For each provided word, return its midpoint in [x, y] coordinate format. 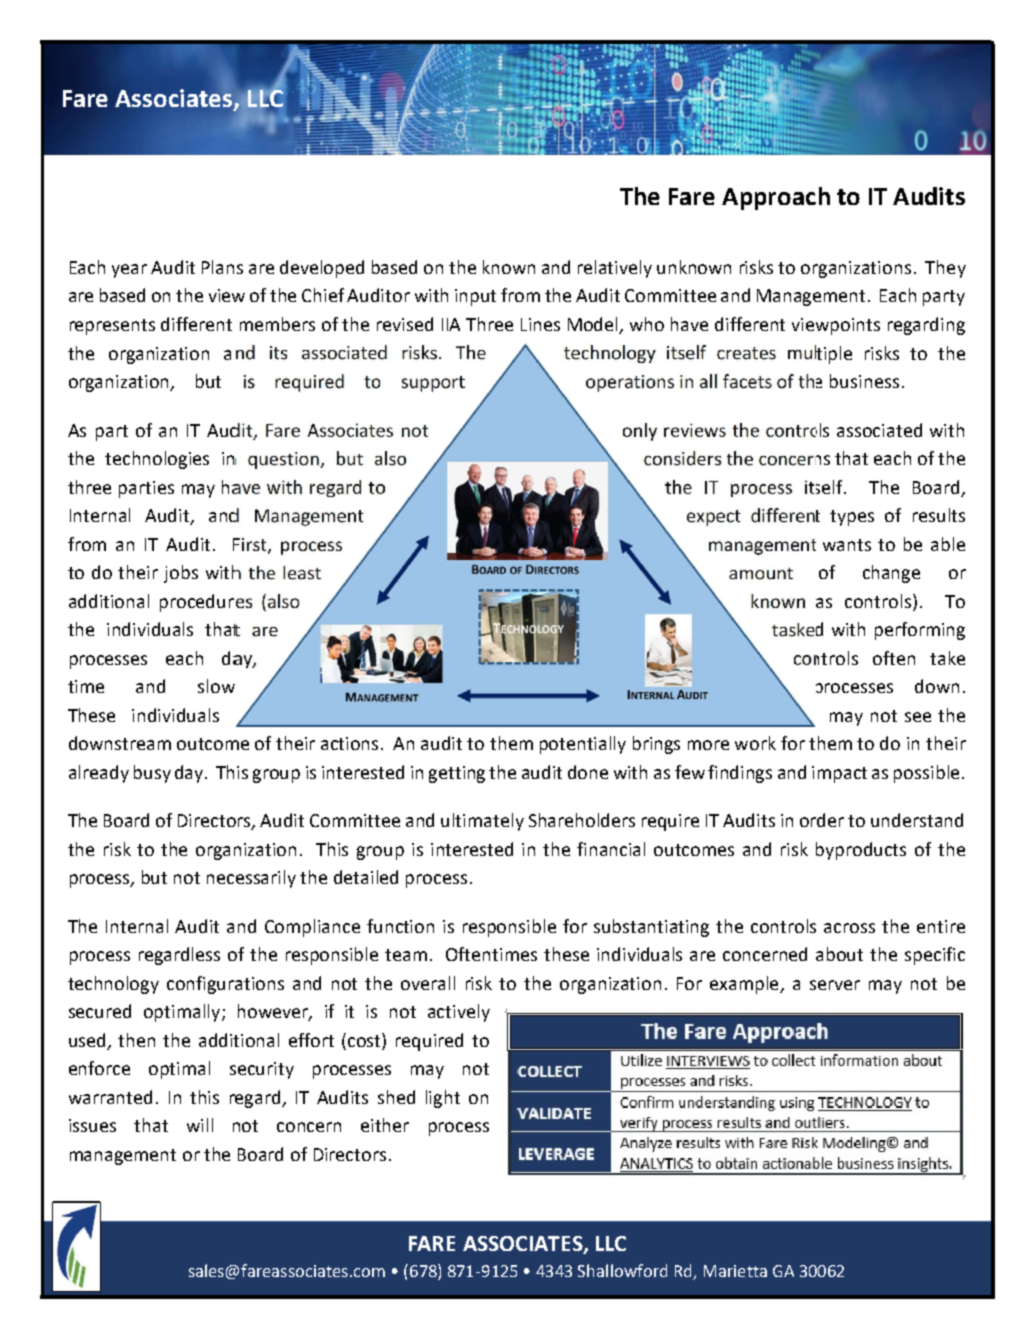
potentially [583, 745]
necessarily [251, 879]
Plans [222, 267]
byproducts [861, 851]
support [433, 384]
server [835, 985]
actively [459, 1013]
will [200, 1125]
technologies [157, 460]
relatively [615, 269]
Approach [776, 198]
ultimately [482, 822]
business [864, 381]
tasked [797, 629]
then [136, 1040]
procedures [206, 603]
